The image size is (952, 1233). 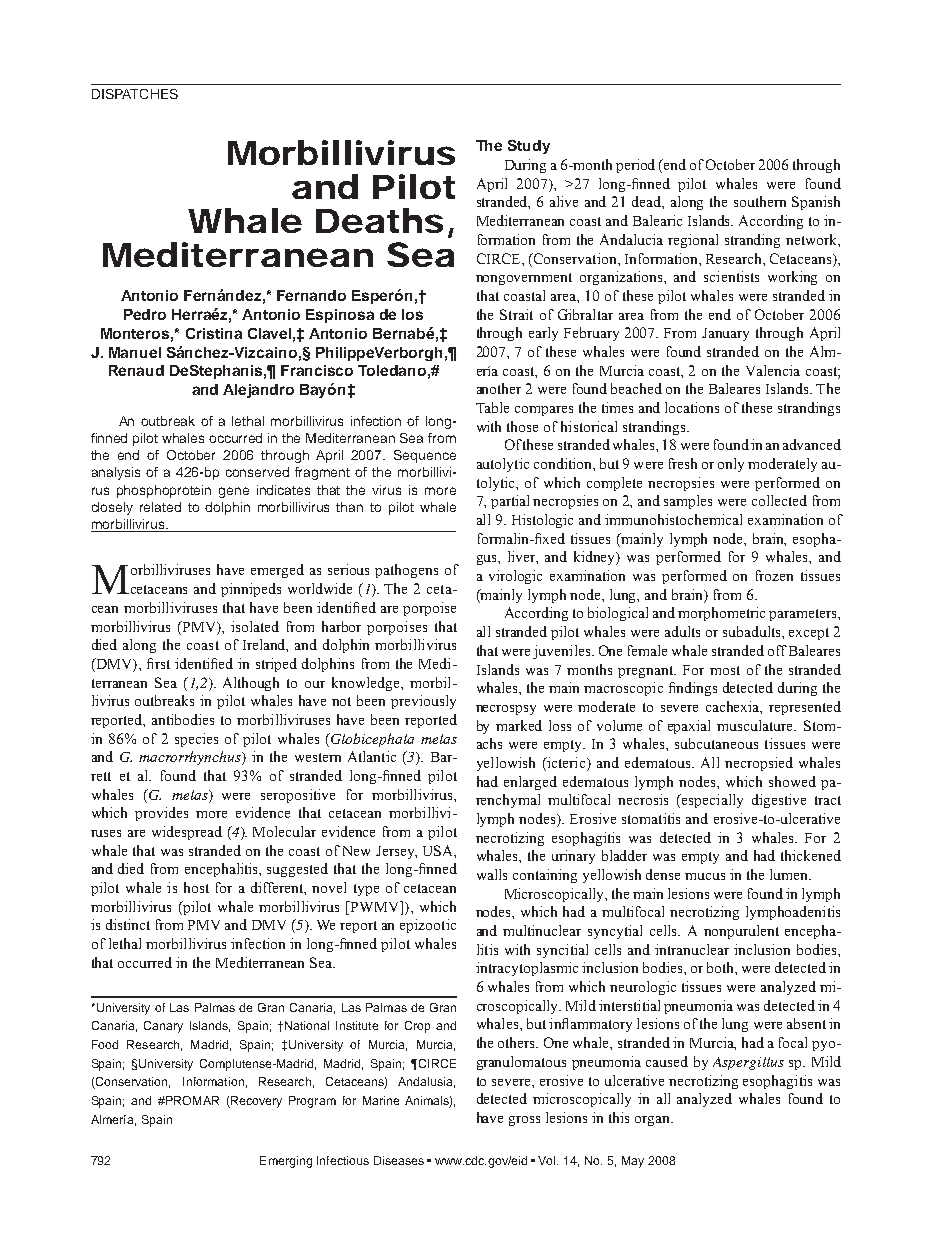 What do you see at coordinates (529, 147) in the image?
I see `Study` at bounding box center [529, 147].
